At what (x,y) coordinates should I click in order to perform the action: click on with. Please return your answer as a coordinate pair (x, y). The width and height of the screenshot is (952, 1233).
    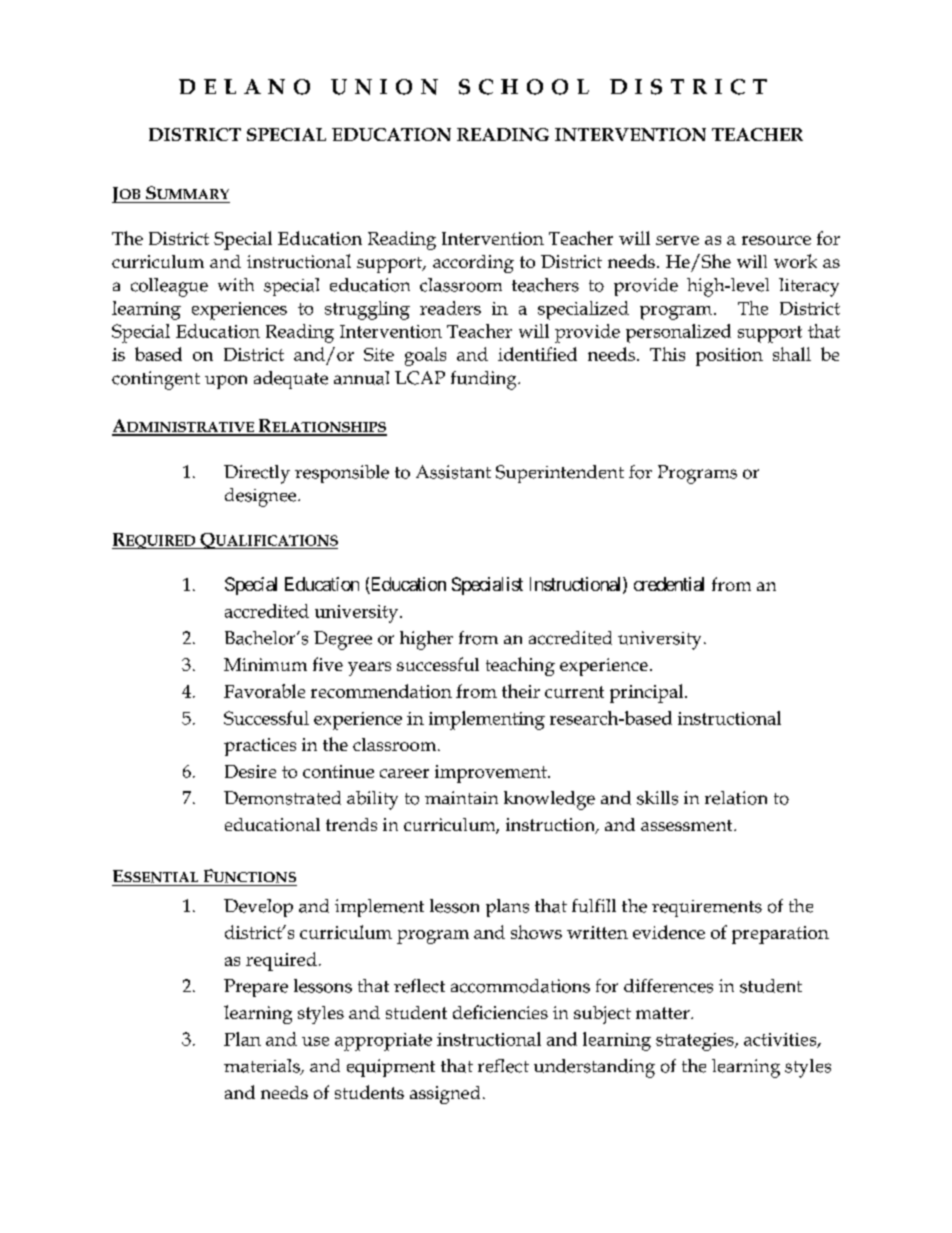
    Looking at the image, I should click on (236, 284).
